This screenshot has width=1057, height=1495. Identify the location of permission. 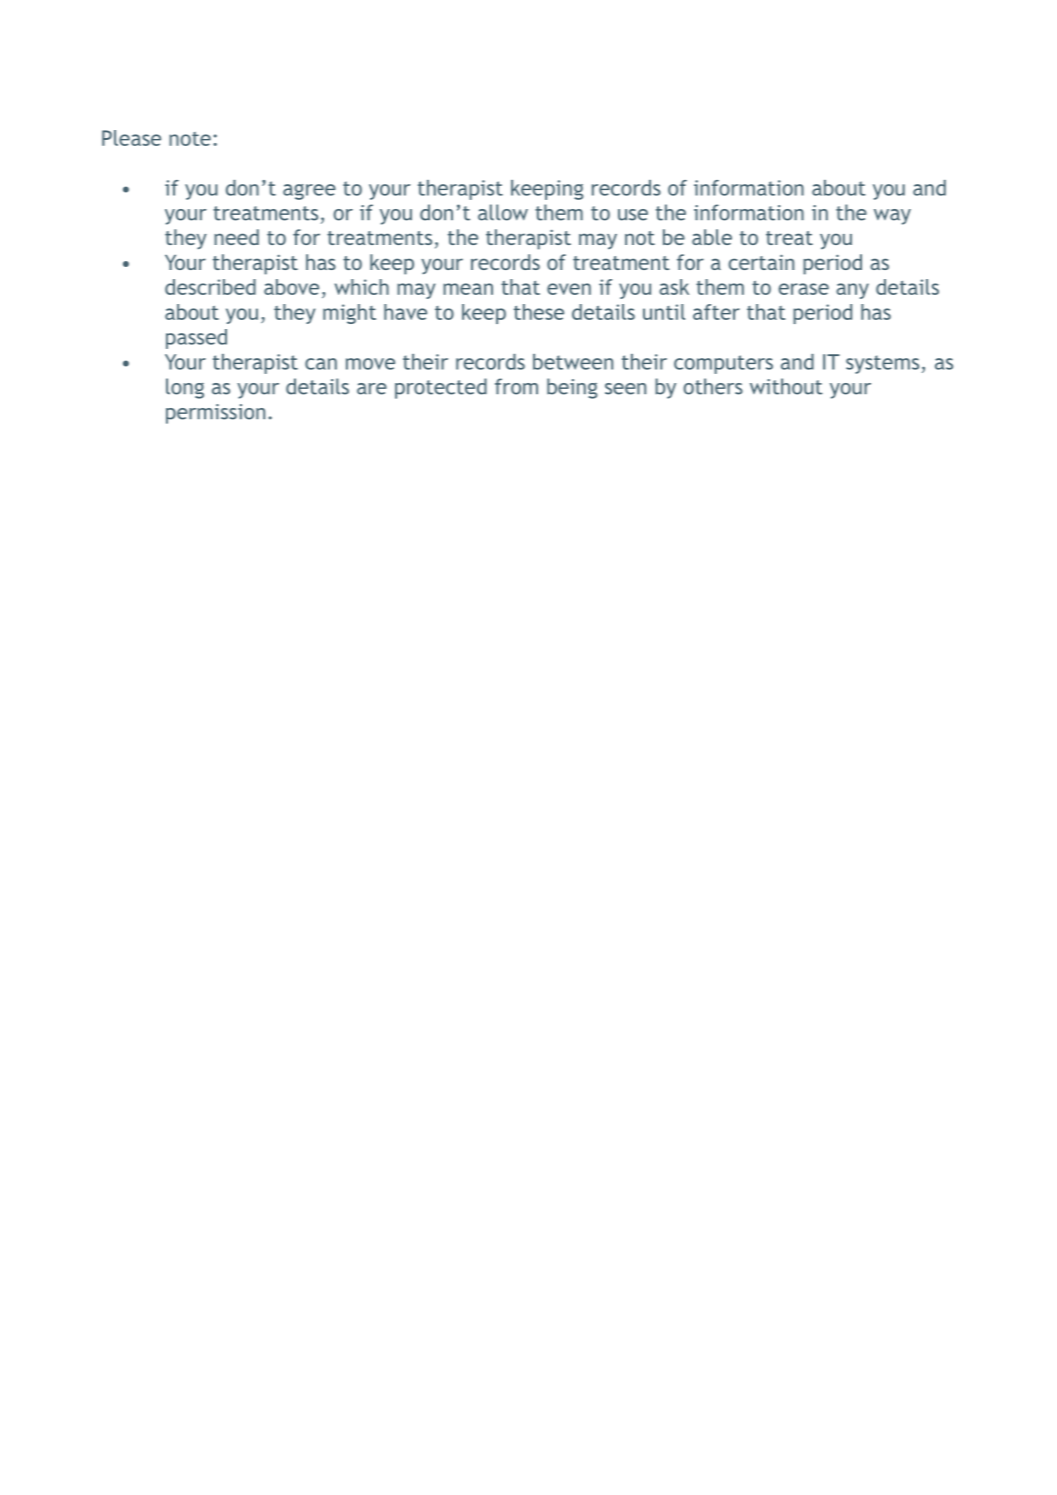
(215, 414).
